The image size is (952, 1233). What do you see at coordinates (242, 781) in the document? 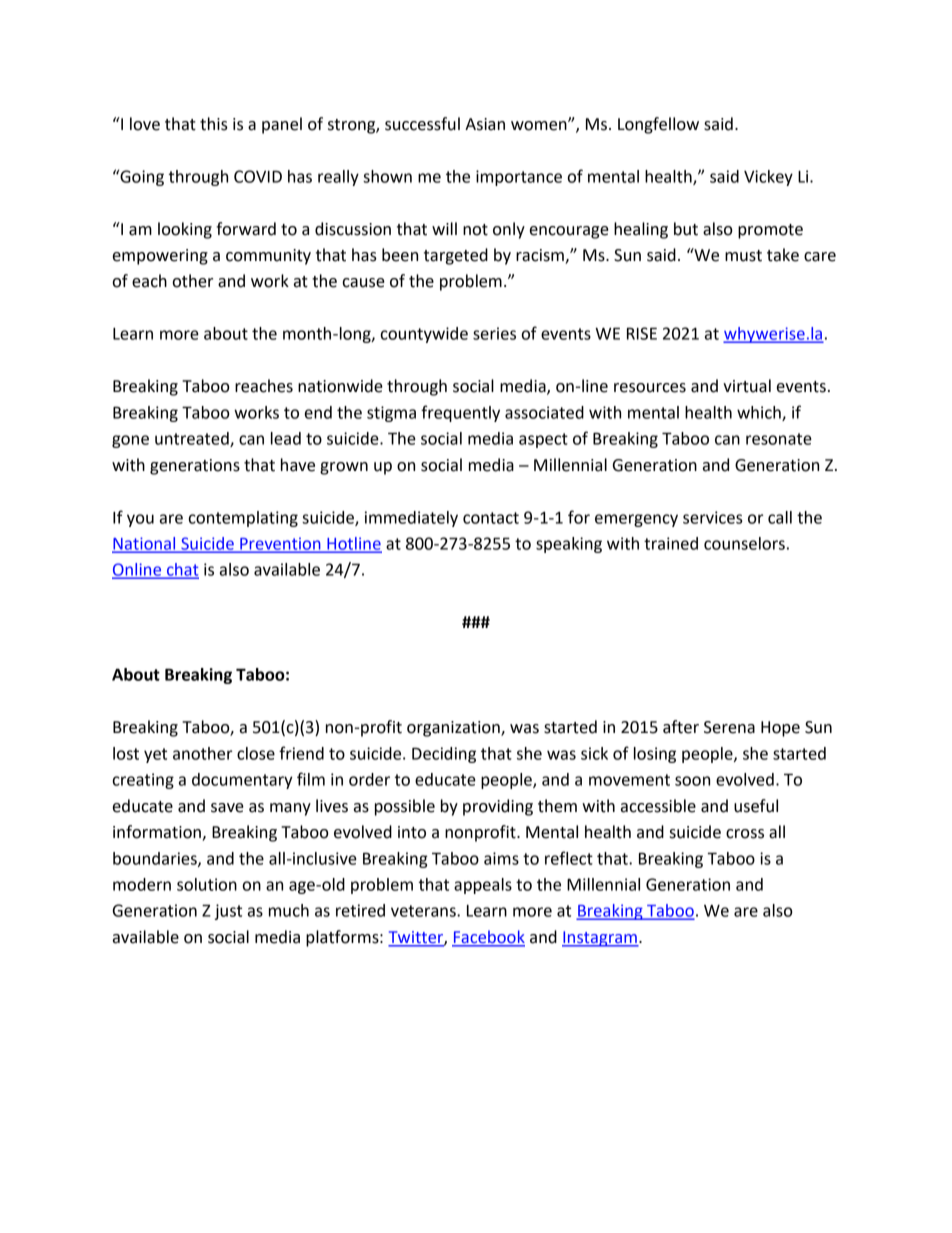
I see `documentary` at bounding box center [242, 781].
